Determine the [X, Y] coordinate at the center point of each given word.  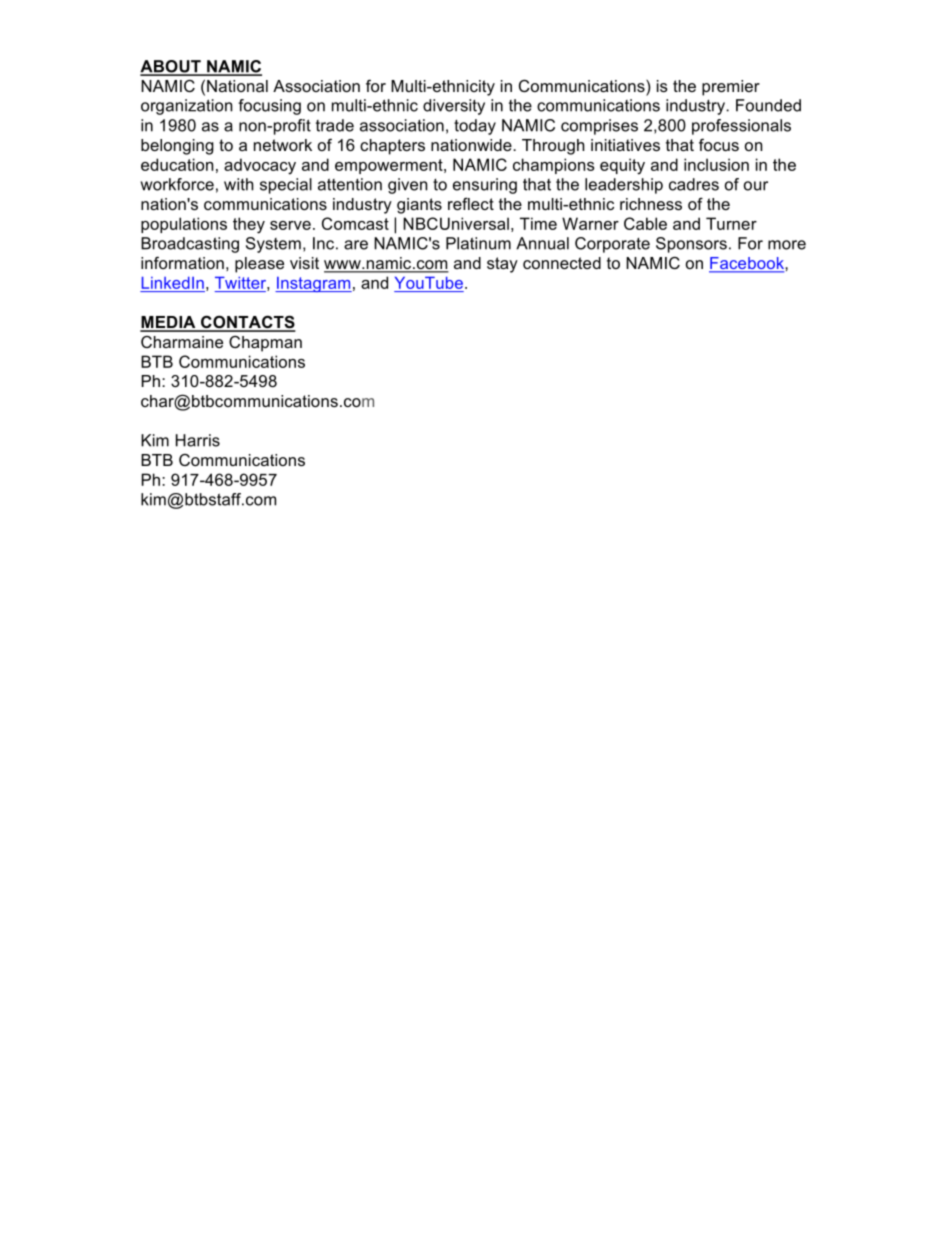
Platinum [478, 243]
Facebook [747, 264]
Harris [198, 440]
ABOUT [171, 67]
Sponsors [691, 245]
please [259, 265]
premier [731, 88]
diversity [454, 107]
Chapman [265, 344]
